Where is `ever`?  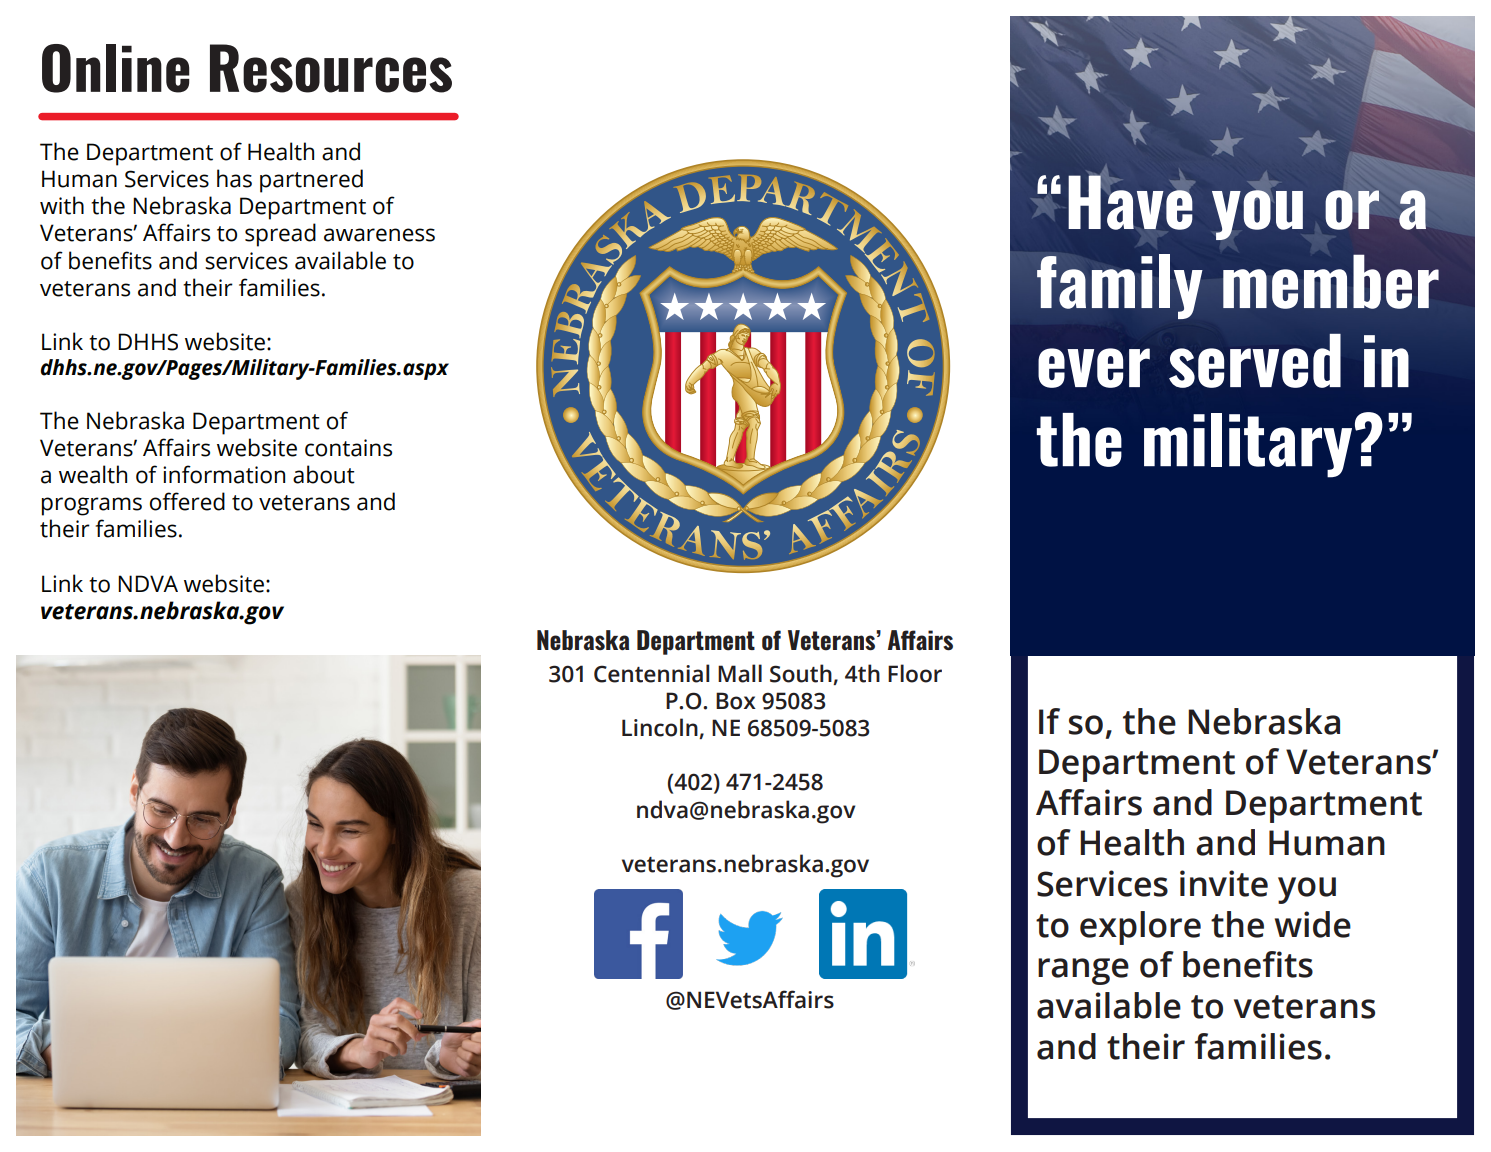
ever is located at coordinates (1094, 368).
